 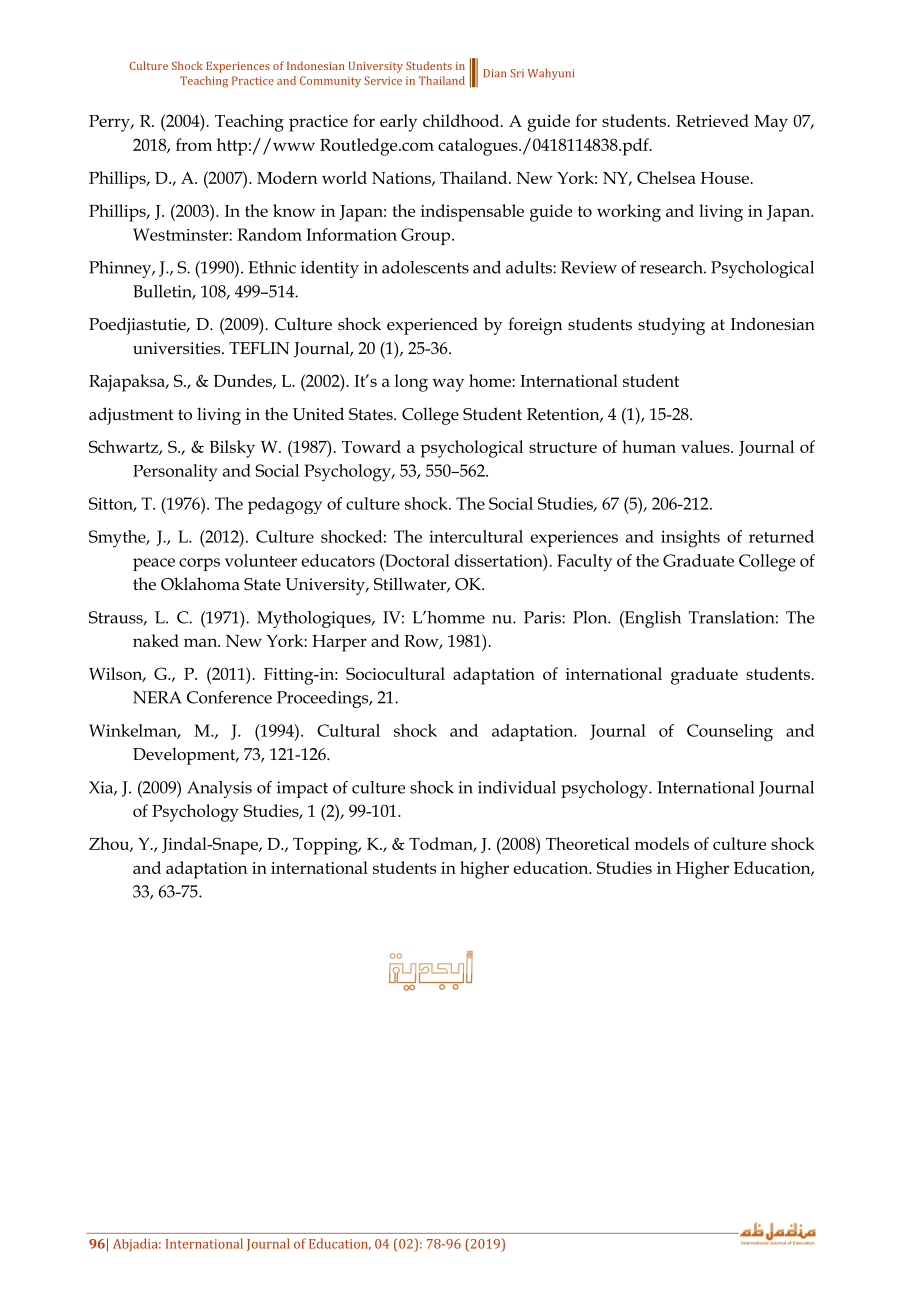 What do you see at coordinates (175, 473) in the document?
I see `Personality` at bounding box center [175, 473].
